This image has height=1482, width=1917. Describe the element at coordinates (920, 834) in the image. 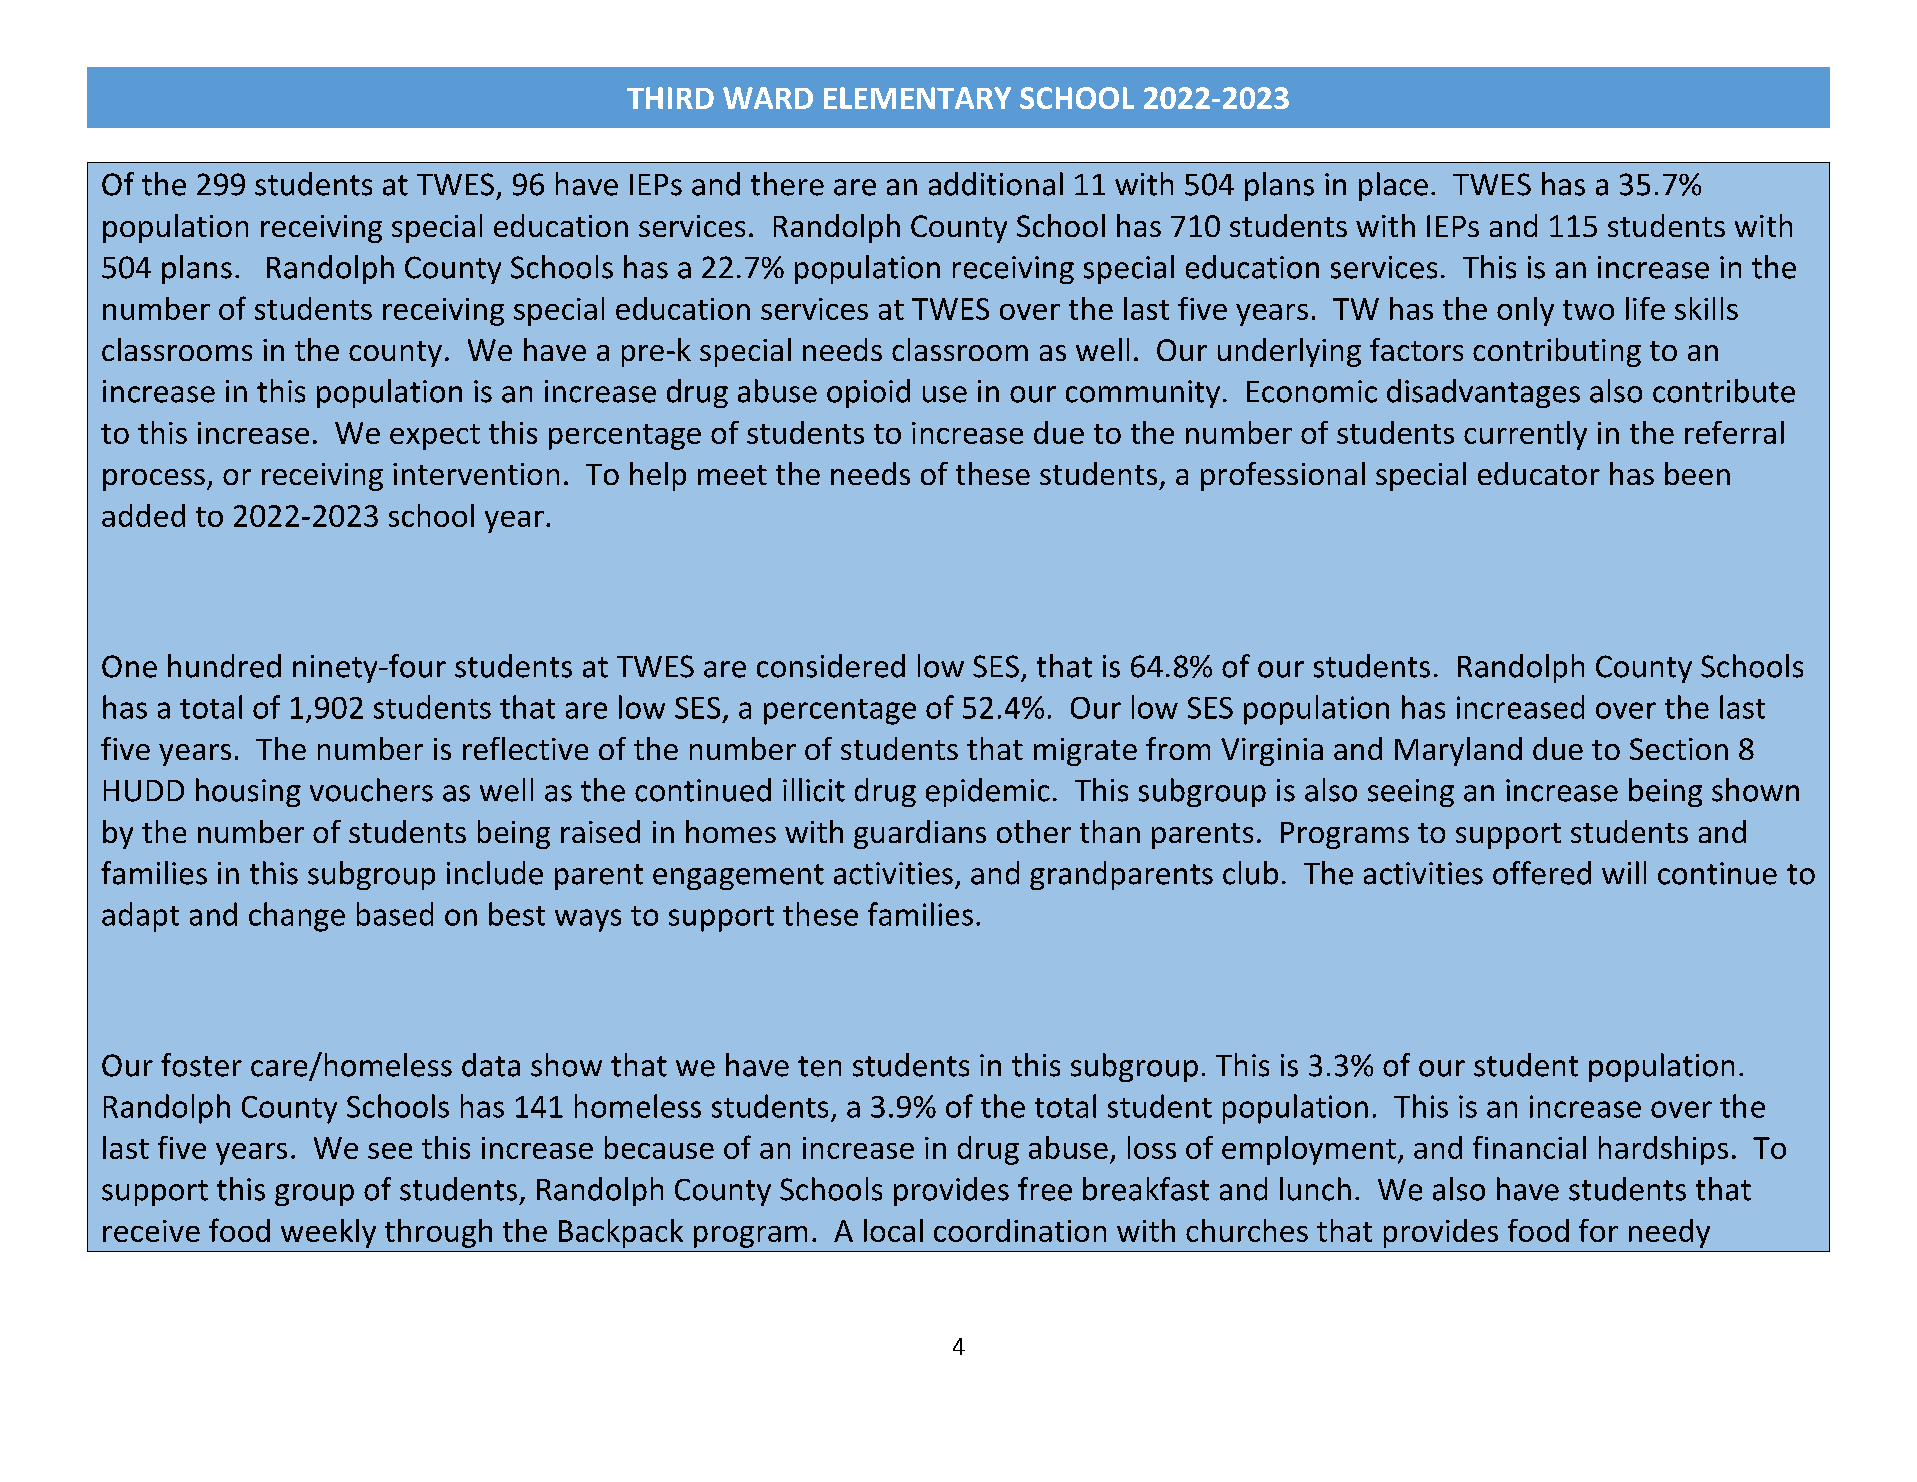

I see `guardians` at that location.
